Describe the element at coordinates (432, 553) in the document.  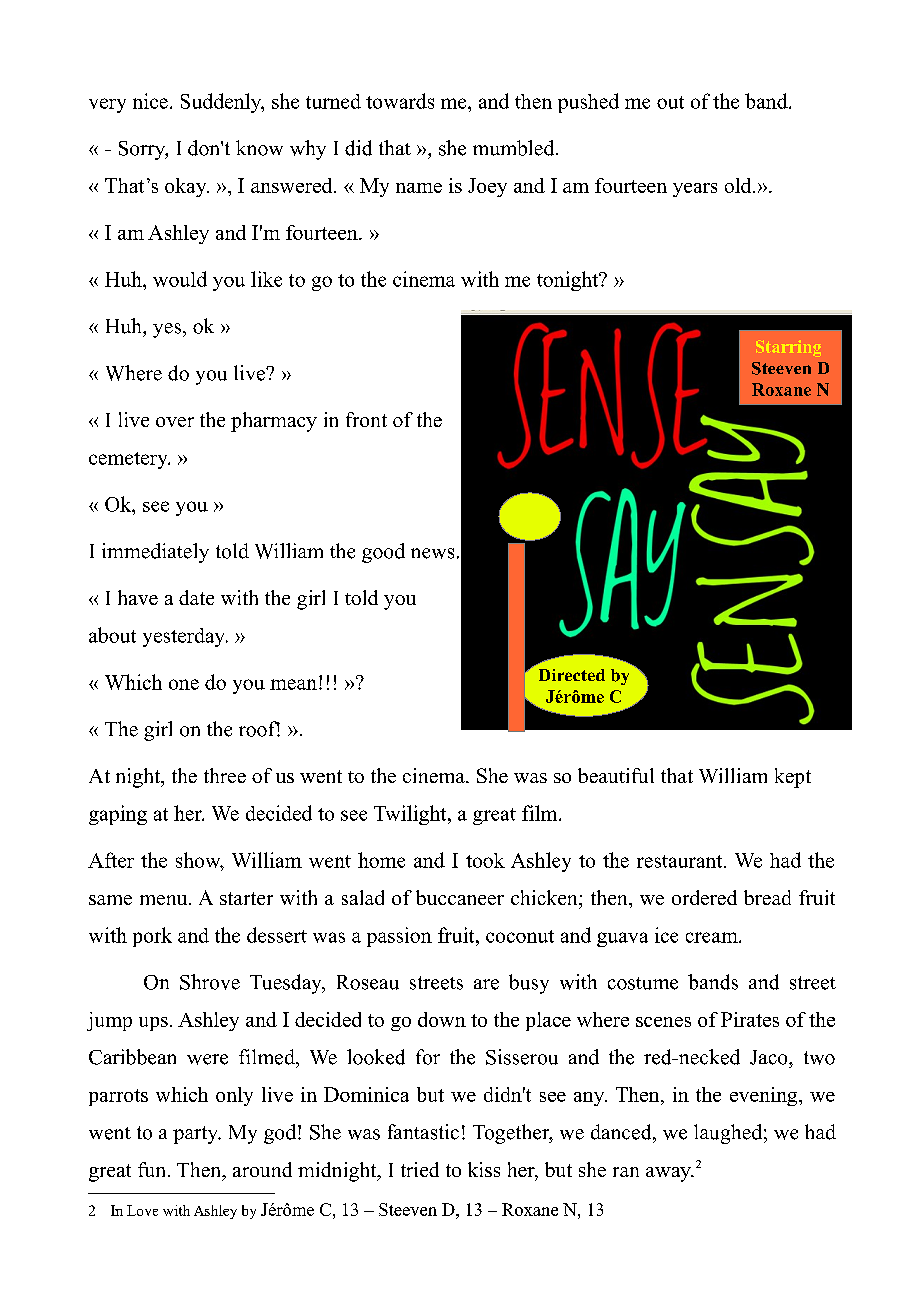
I see `news` at that location.
